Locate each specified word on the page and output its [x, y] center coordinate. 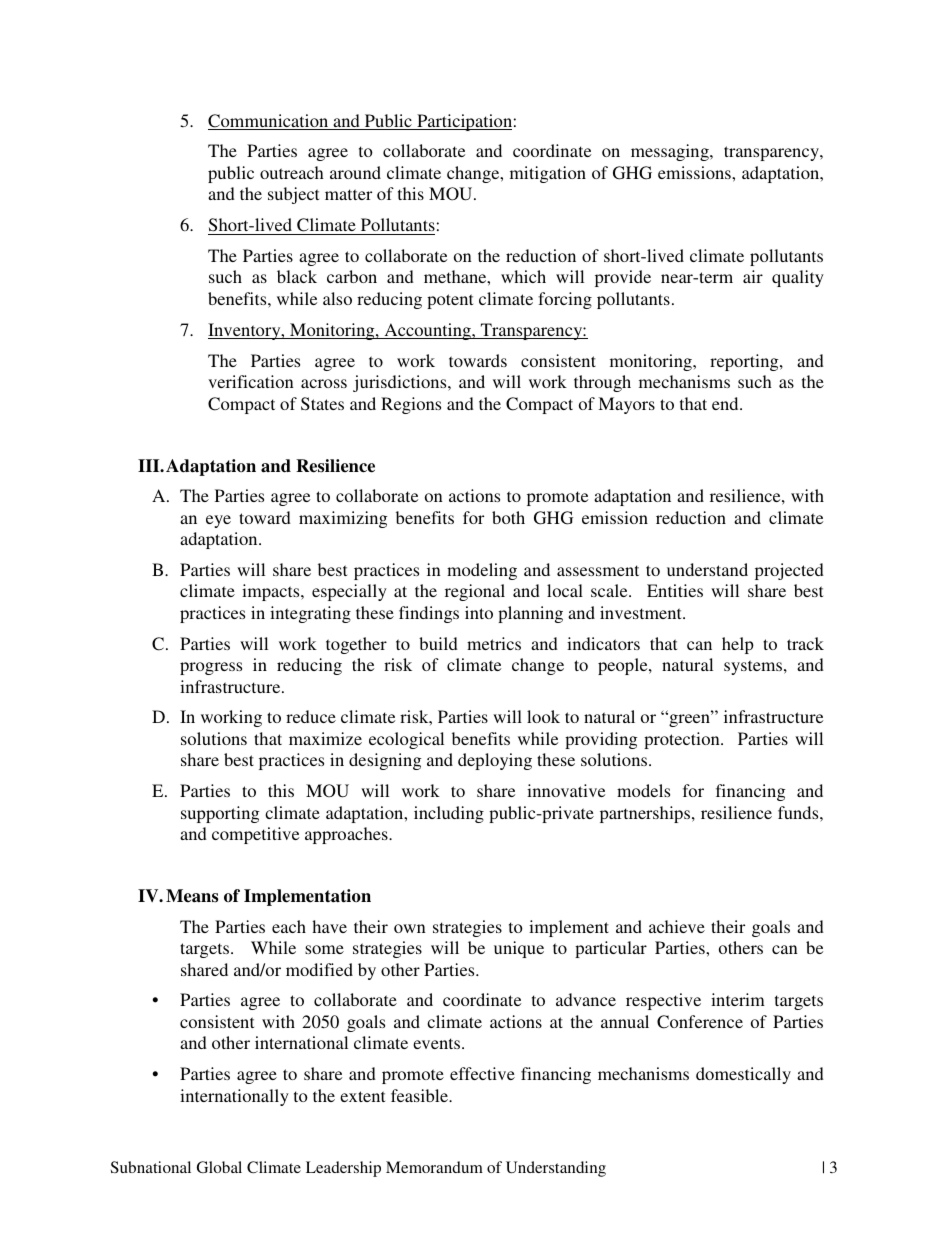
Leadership [343, 1169]
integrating [310, 614]
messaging [671, 152]
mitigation [548, 174]
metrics [494, 643]
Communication [269, 122]
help [738, 645]
